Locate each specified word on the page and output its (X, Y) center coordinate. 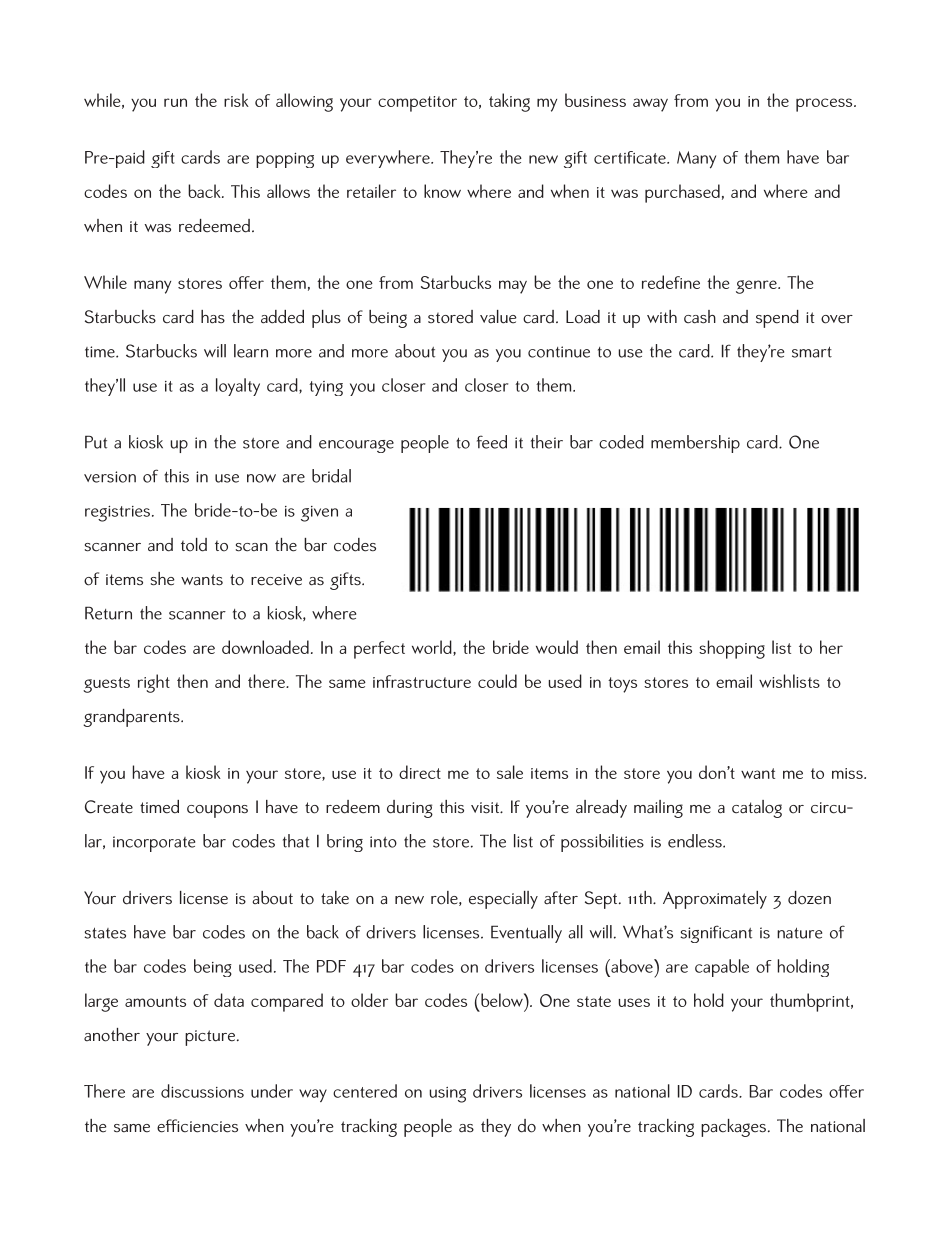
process (825, 105)
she (163, 579)
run (175, 102)
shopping (732, 649)
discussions (202, 1091)
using (447, 1095)
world (433, 648)
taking (509, 102)
